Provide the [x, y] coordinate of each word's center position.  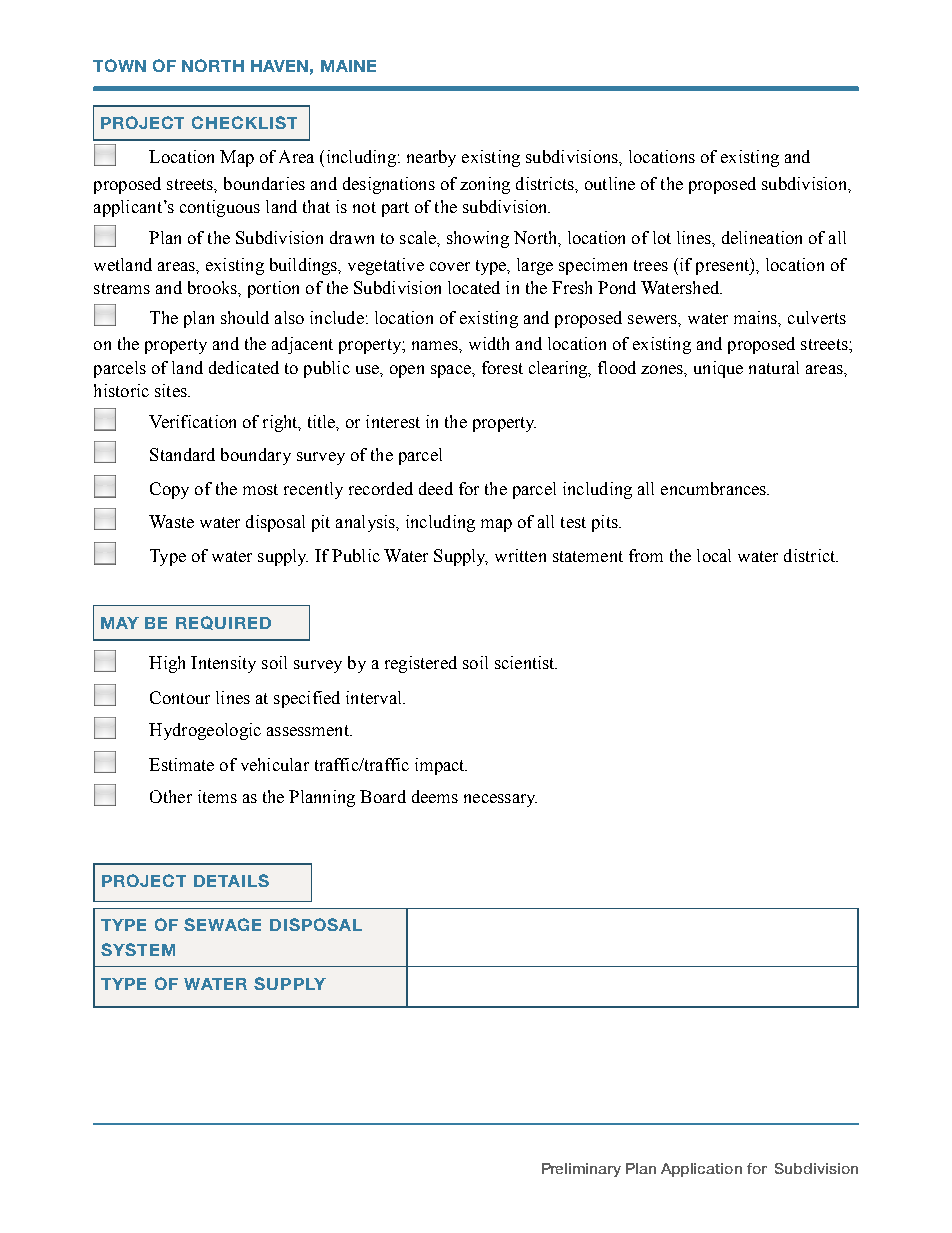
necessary [500, 800]
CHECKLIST [244, 122]
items [217, 796]
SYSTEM [138, 949]
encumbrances [715, 488]
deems [435, 796]
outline [610, 183]
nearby [431, 158]
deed [436, 488]
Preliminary [581, 1170]
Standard [182, 454]
